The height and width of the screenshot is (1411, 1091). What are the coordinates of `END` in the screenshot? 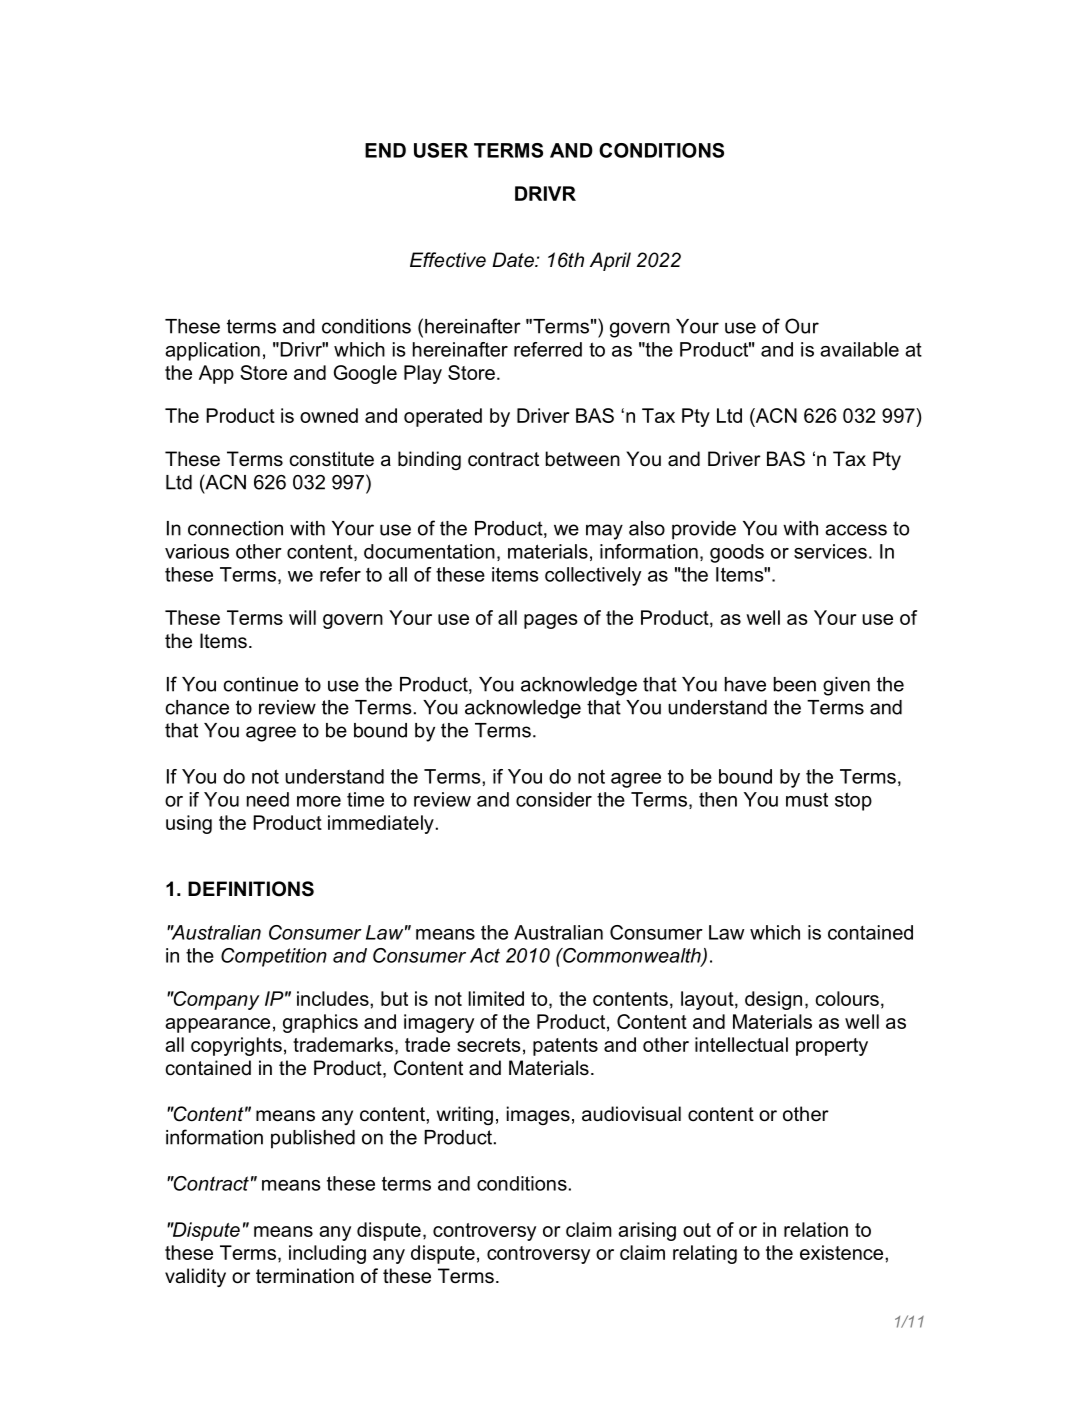 It's located at (385, 150).
